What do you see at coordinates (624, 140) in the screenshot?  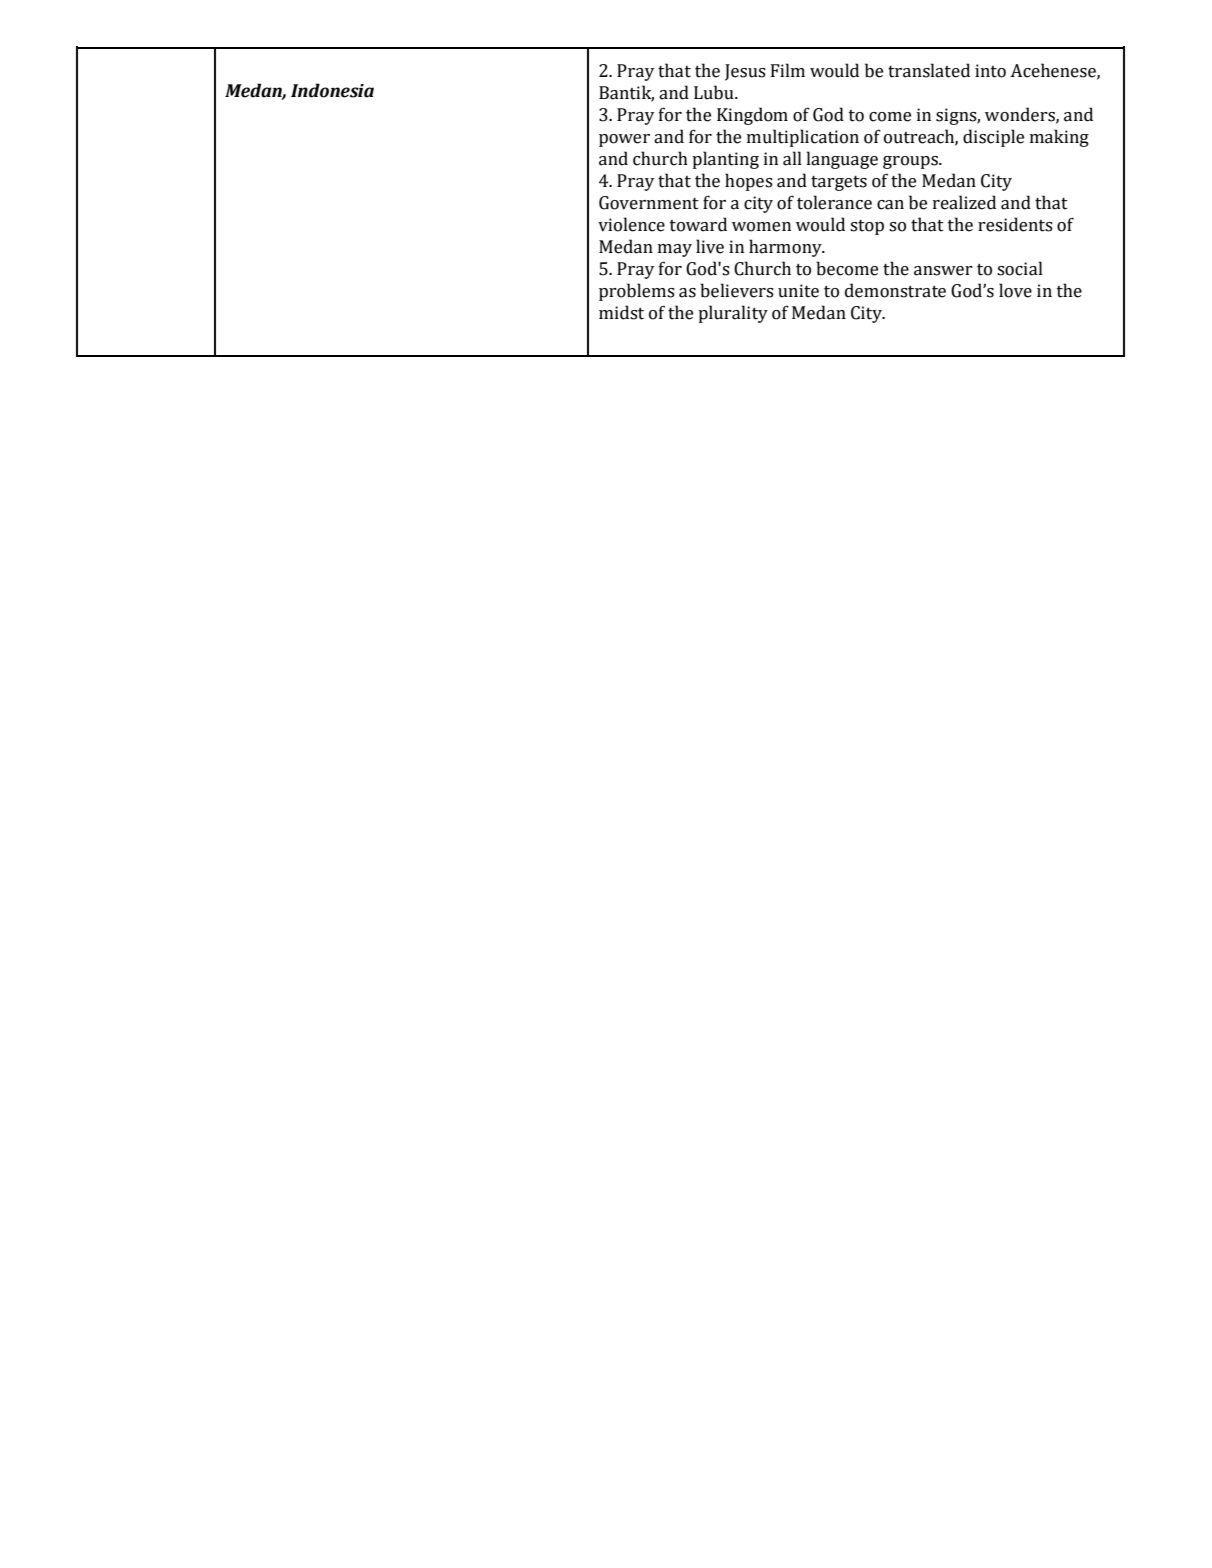 I see `power` at bounding box center [624, 140].
